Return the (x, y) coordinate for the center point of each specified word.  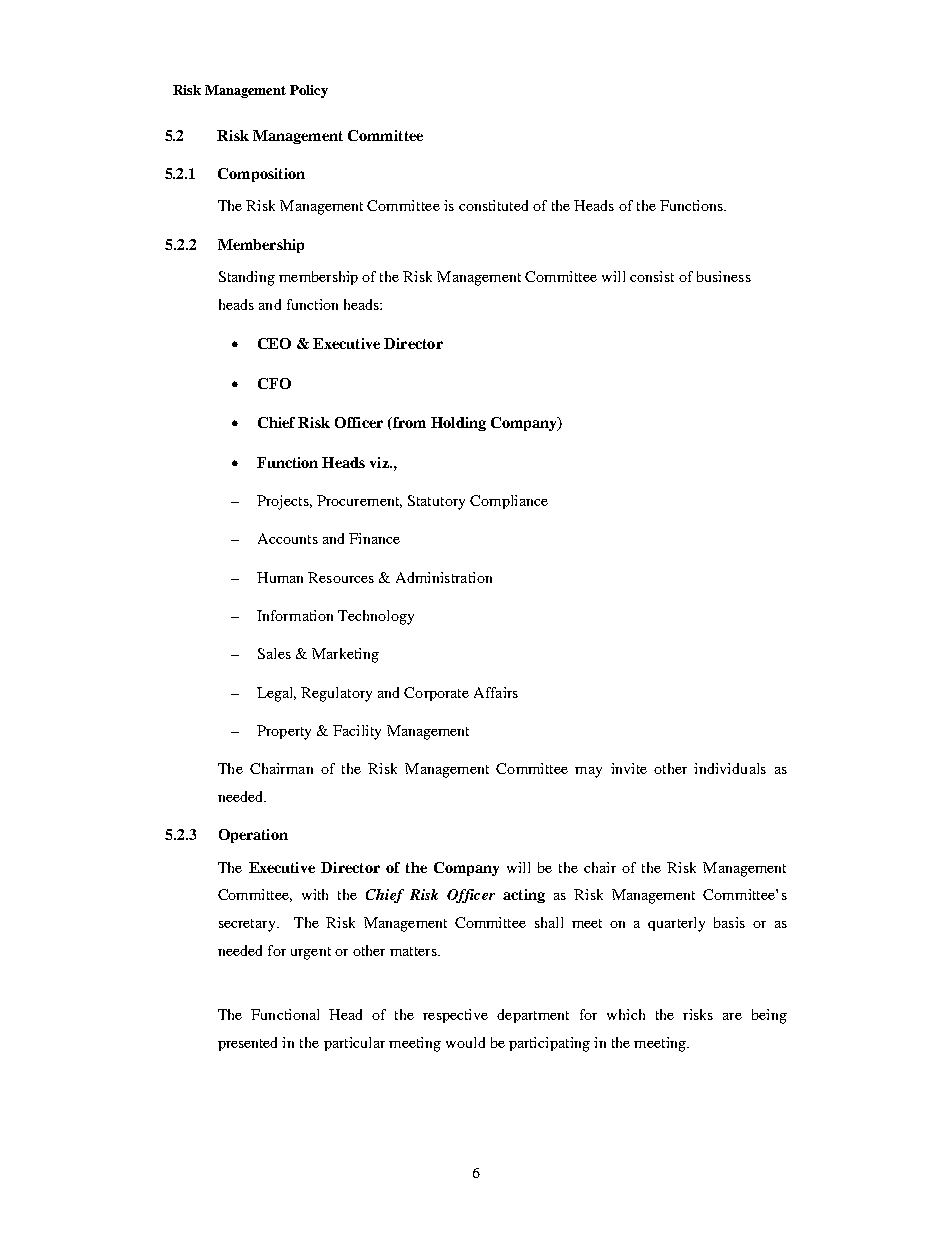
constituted (493, 205)
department (533, 1016)
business (724, 276)
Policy (309, 91)
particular (354, 1044)
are (732, 1016)
